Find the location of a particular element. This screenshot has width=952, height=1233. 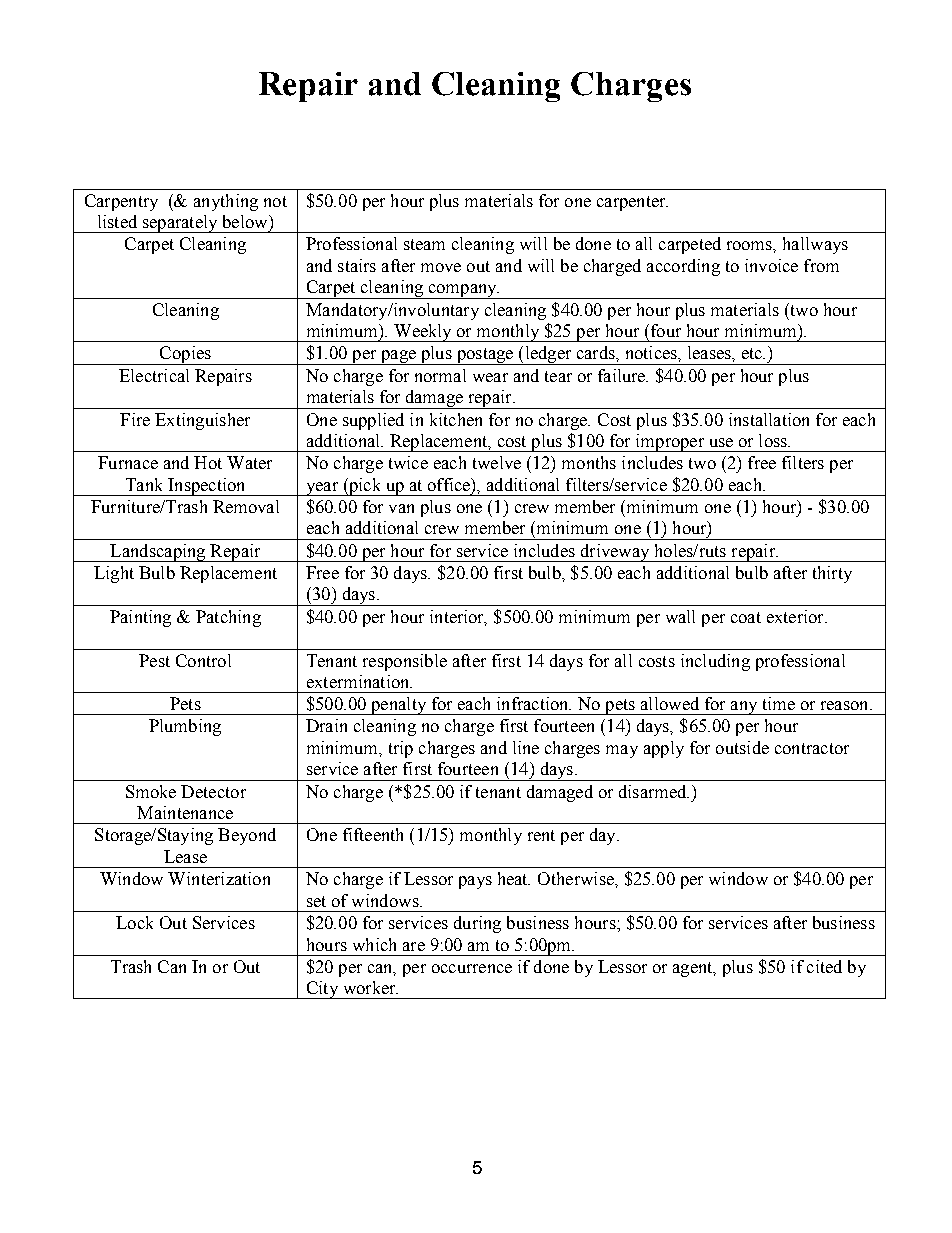

Plumbing is located at coordinates (185, 727).
